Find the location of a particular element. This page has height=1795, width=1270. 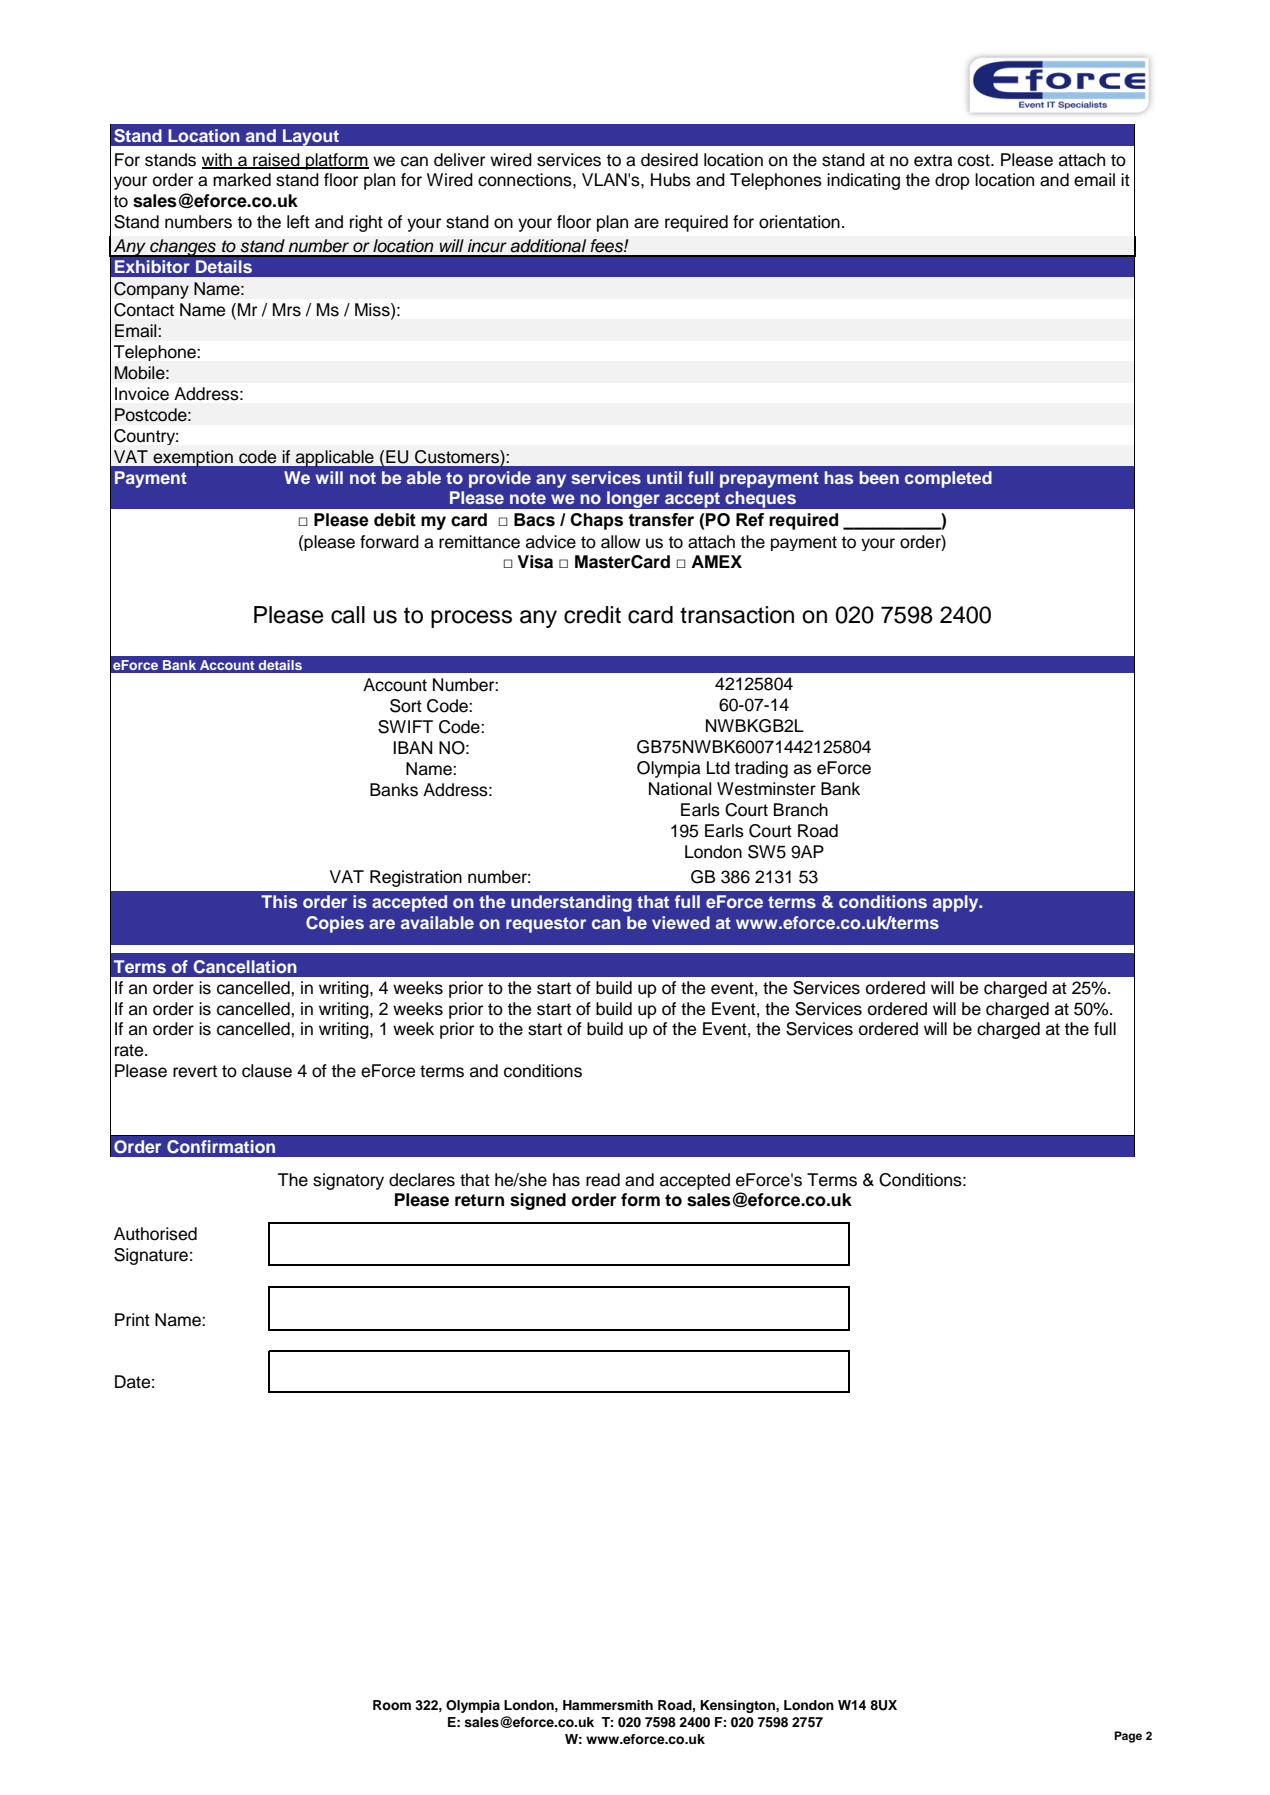

drop is located at coordinates (952, 181).
